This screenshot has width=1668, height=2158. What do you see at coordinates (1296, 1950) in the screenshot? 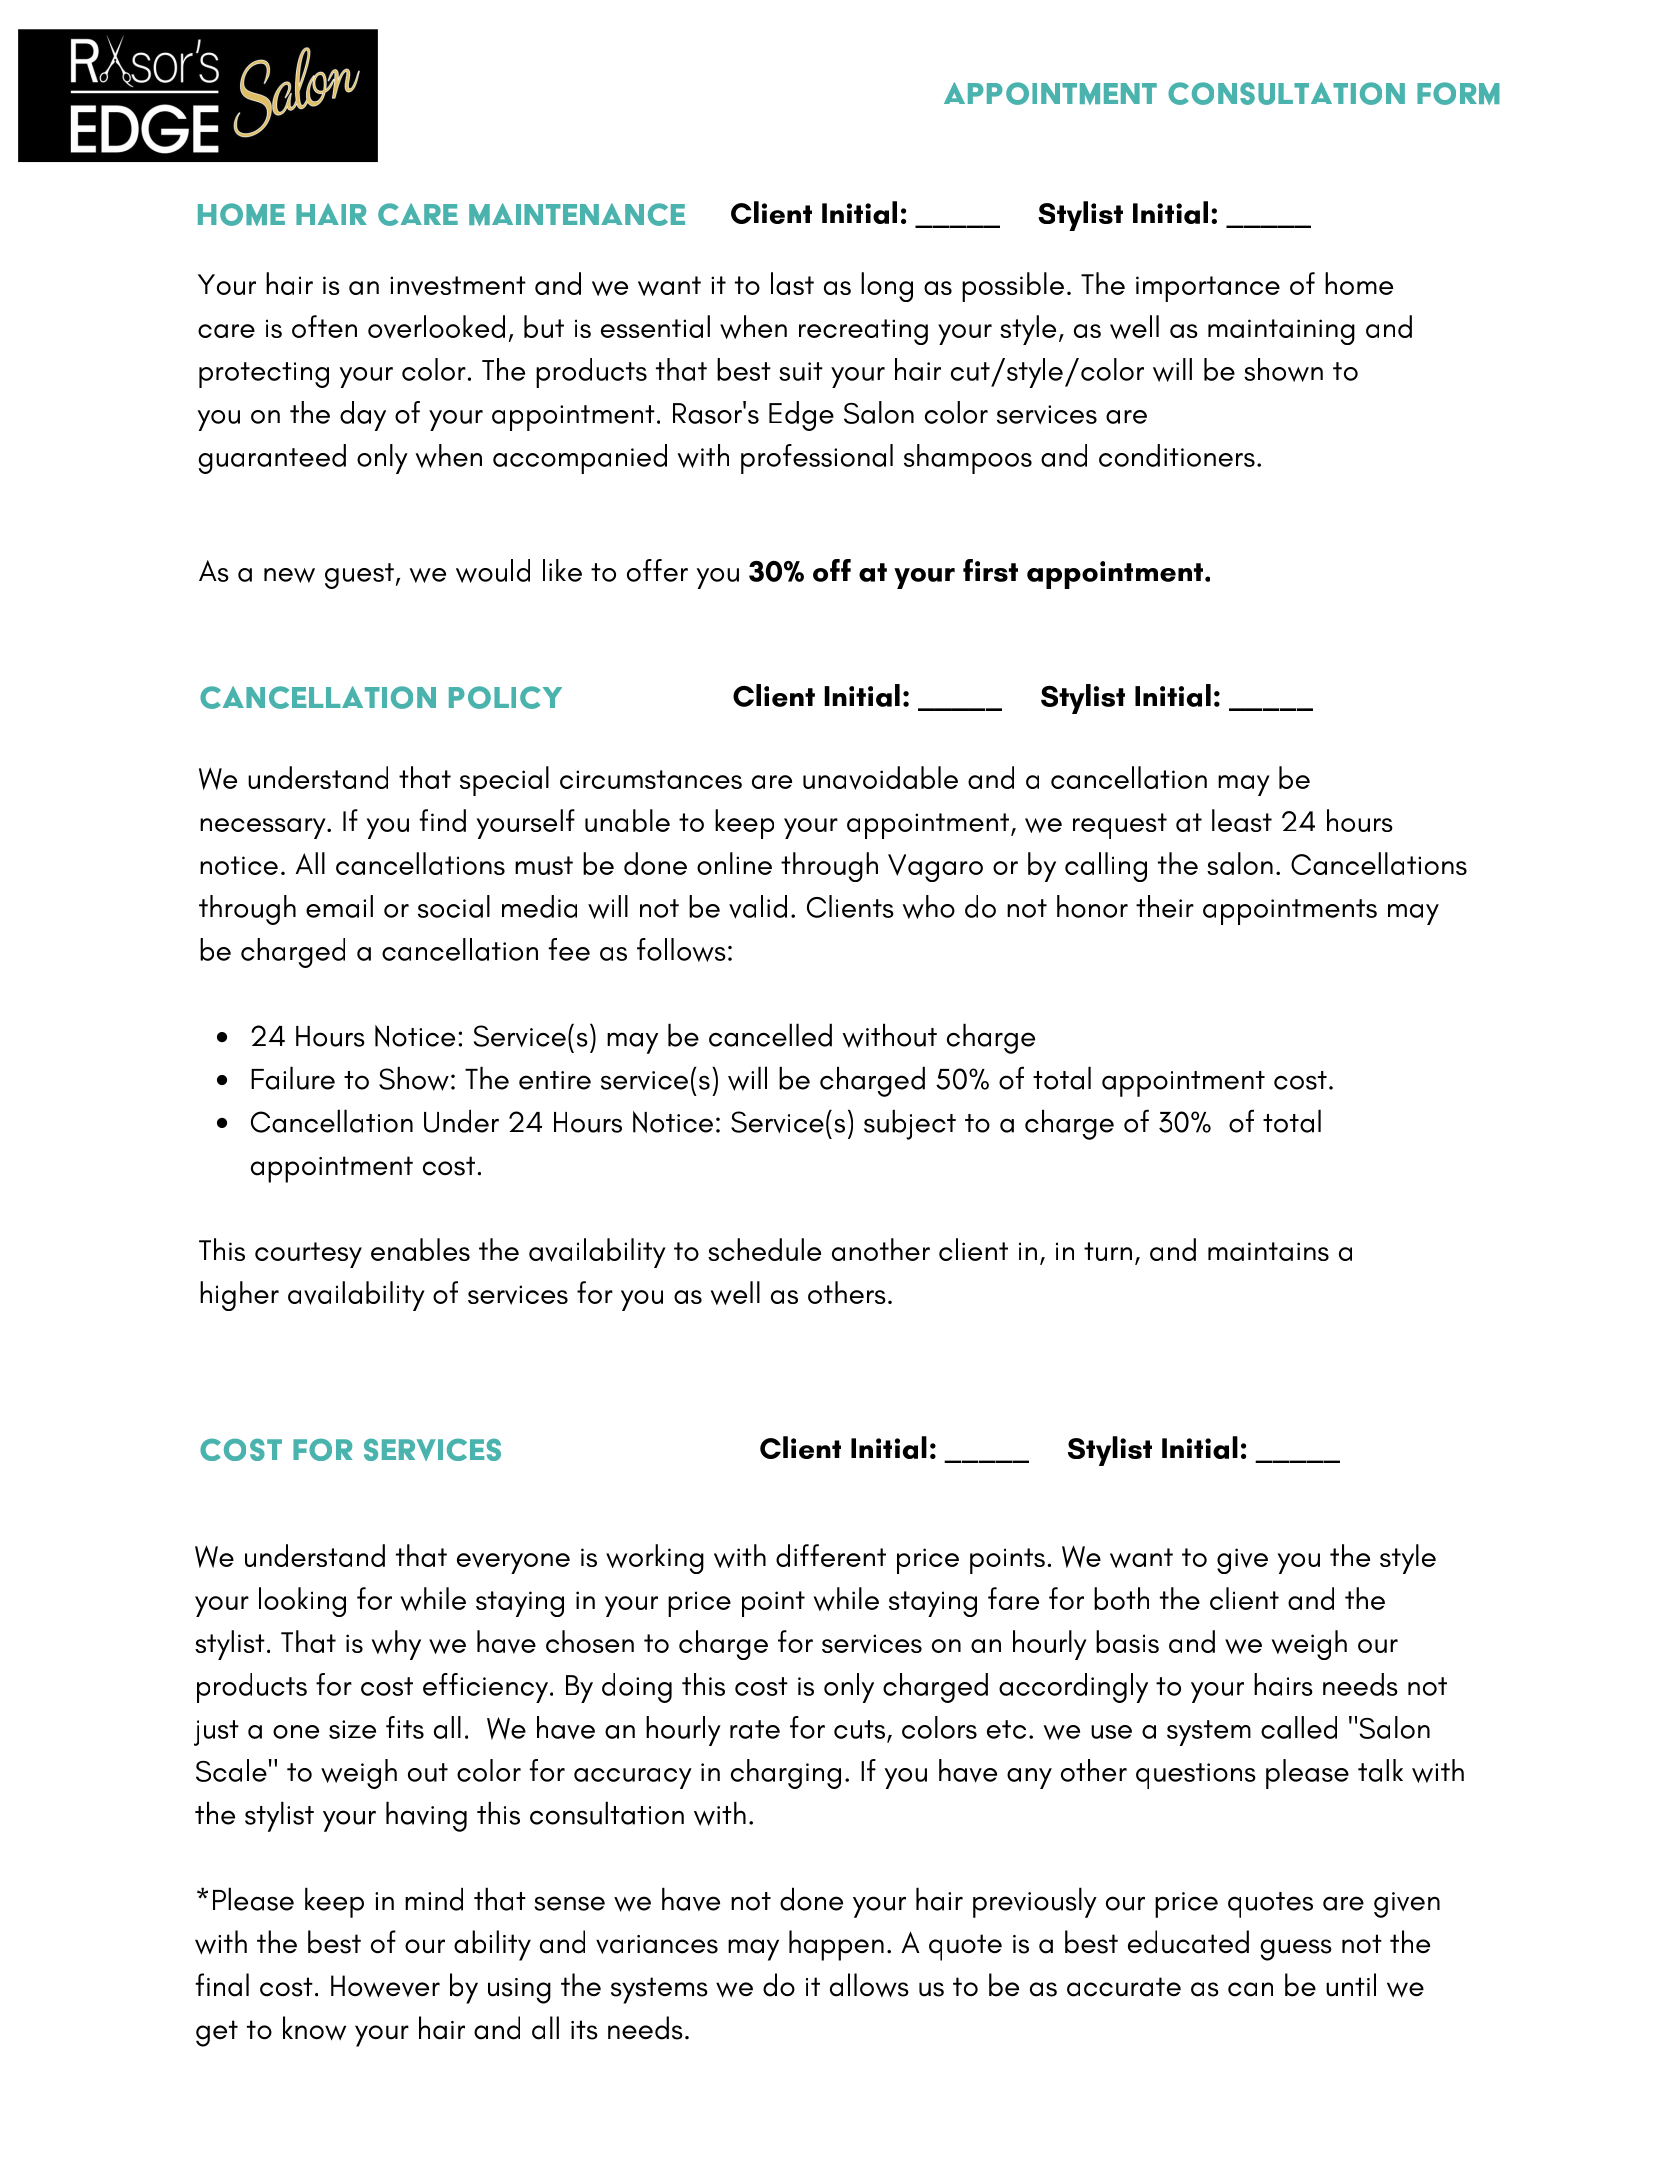
I see `guess` at bounding box center [1296, 1950].
